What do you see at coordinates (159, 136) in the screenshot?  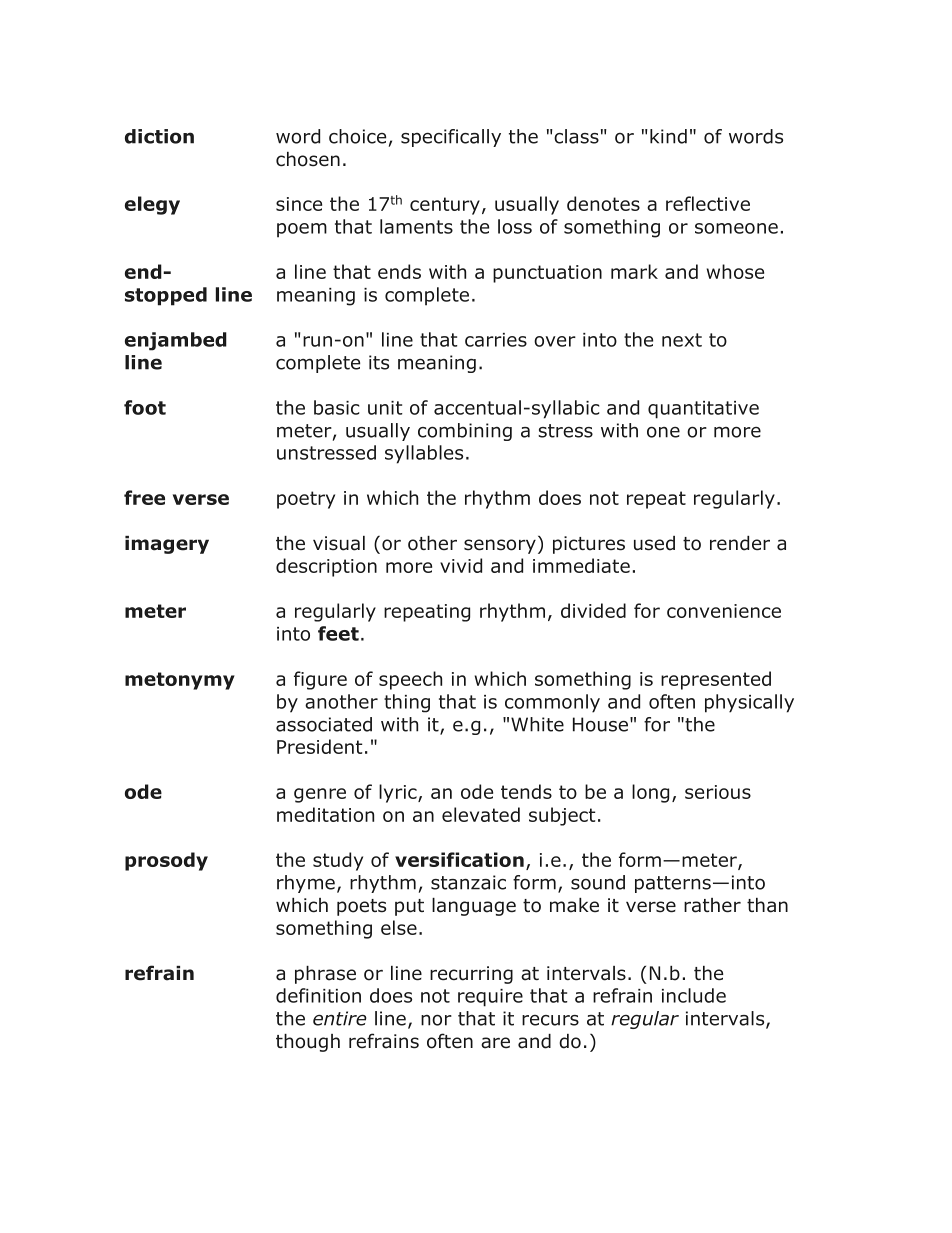 I see `diction` at bounding box center [159, 136].
